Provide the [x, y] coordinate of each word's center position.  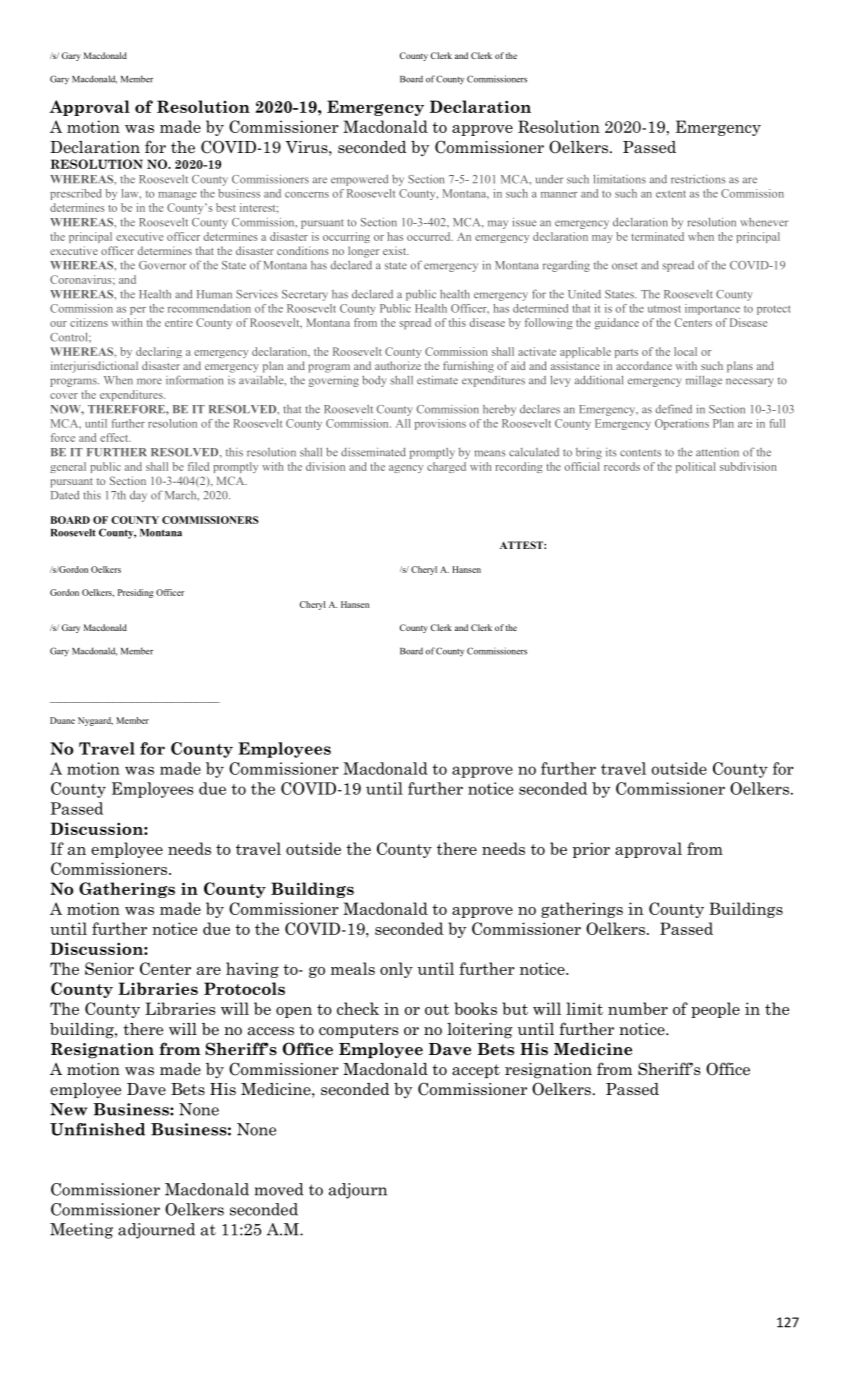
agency [406, 469]
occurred [430, 236]
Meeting [81, 1231]
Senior [109, 968]
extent [671, 194]
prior [591, 850]
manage [177, 196]
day [138, 496]
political [696, 467]
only [396, 970]
